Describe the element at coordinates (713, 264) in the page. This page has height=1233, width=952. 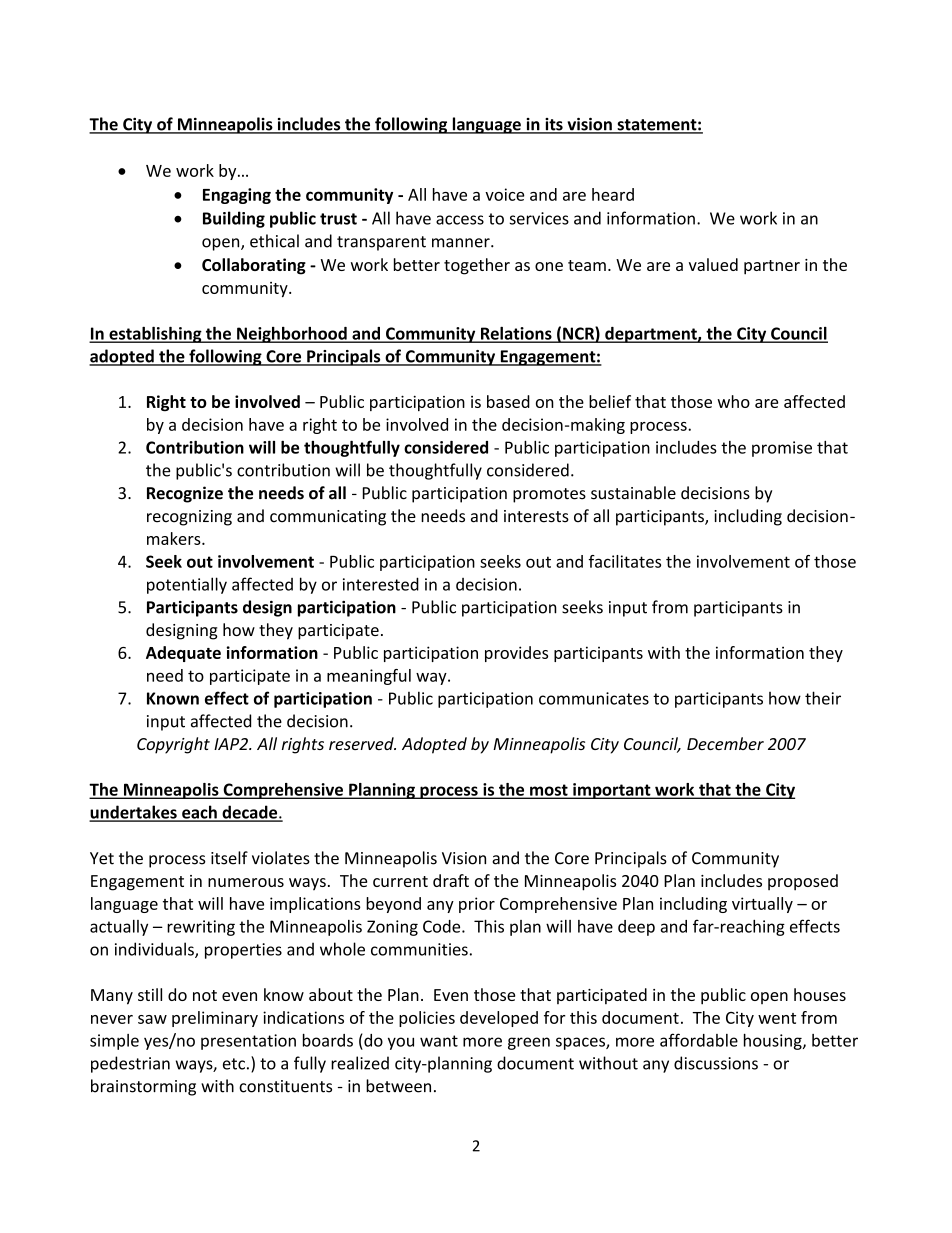
I see `valued` at that location.
